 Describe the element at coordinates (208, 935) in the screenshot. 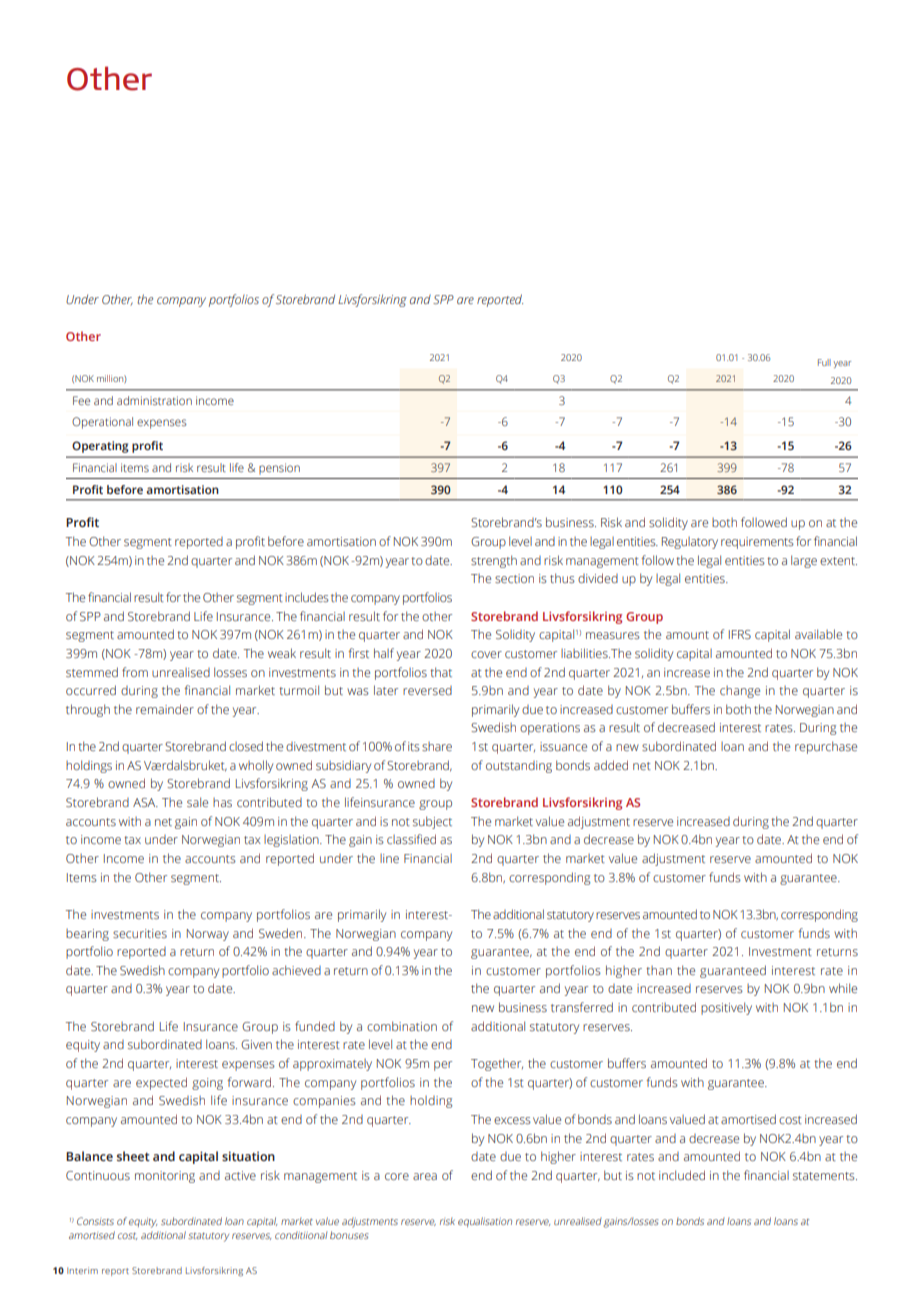

I see `Norway` at that location.
